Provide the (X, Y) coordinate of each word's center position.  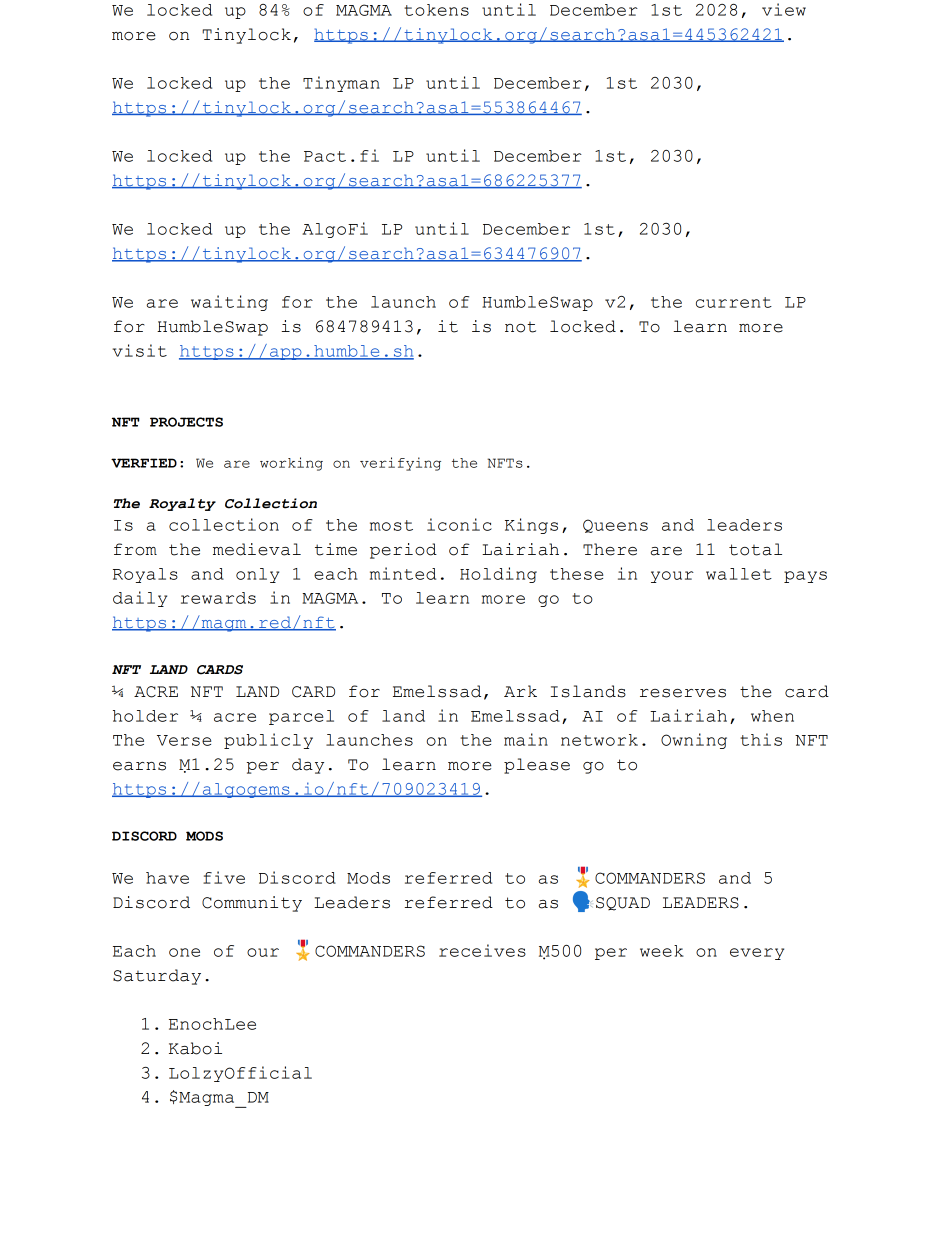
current (734, 302)
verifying (400, 464)
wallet (739, 574)
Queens (615, 526)
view (784, 9)
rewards (218, 598)
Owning (694, 741)
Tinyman (341, 84)
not (520, 327)
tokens (436, 10)
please (537, 766)
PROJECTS (186, 422)
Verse (184, 740)
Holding (498, 575)
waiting (229, 303)
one (184, 952)
